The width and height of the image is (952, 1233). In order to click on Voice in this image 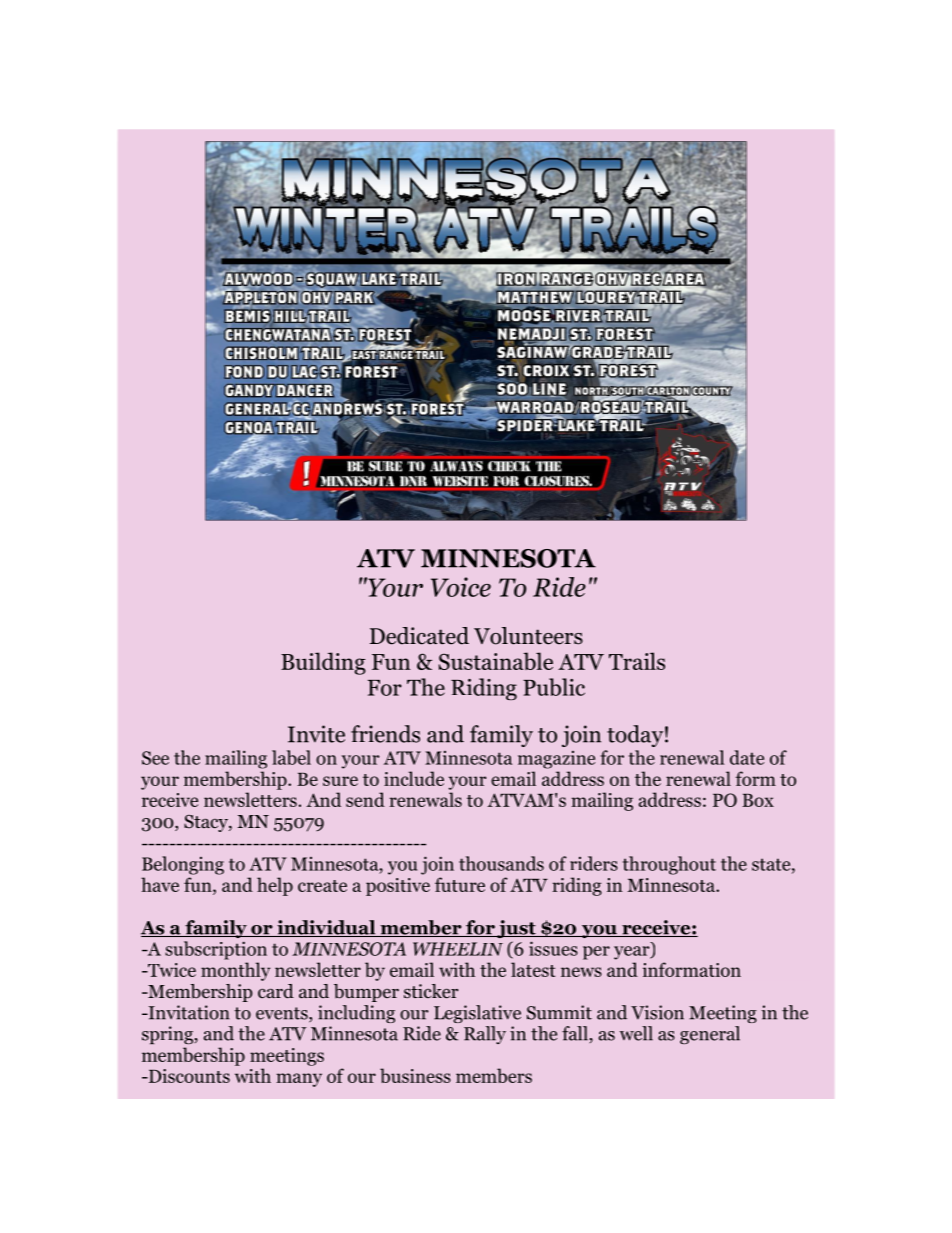, I will do `click(461, 587)`.
